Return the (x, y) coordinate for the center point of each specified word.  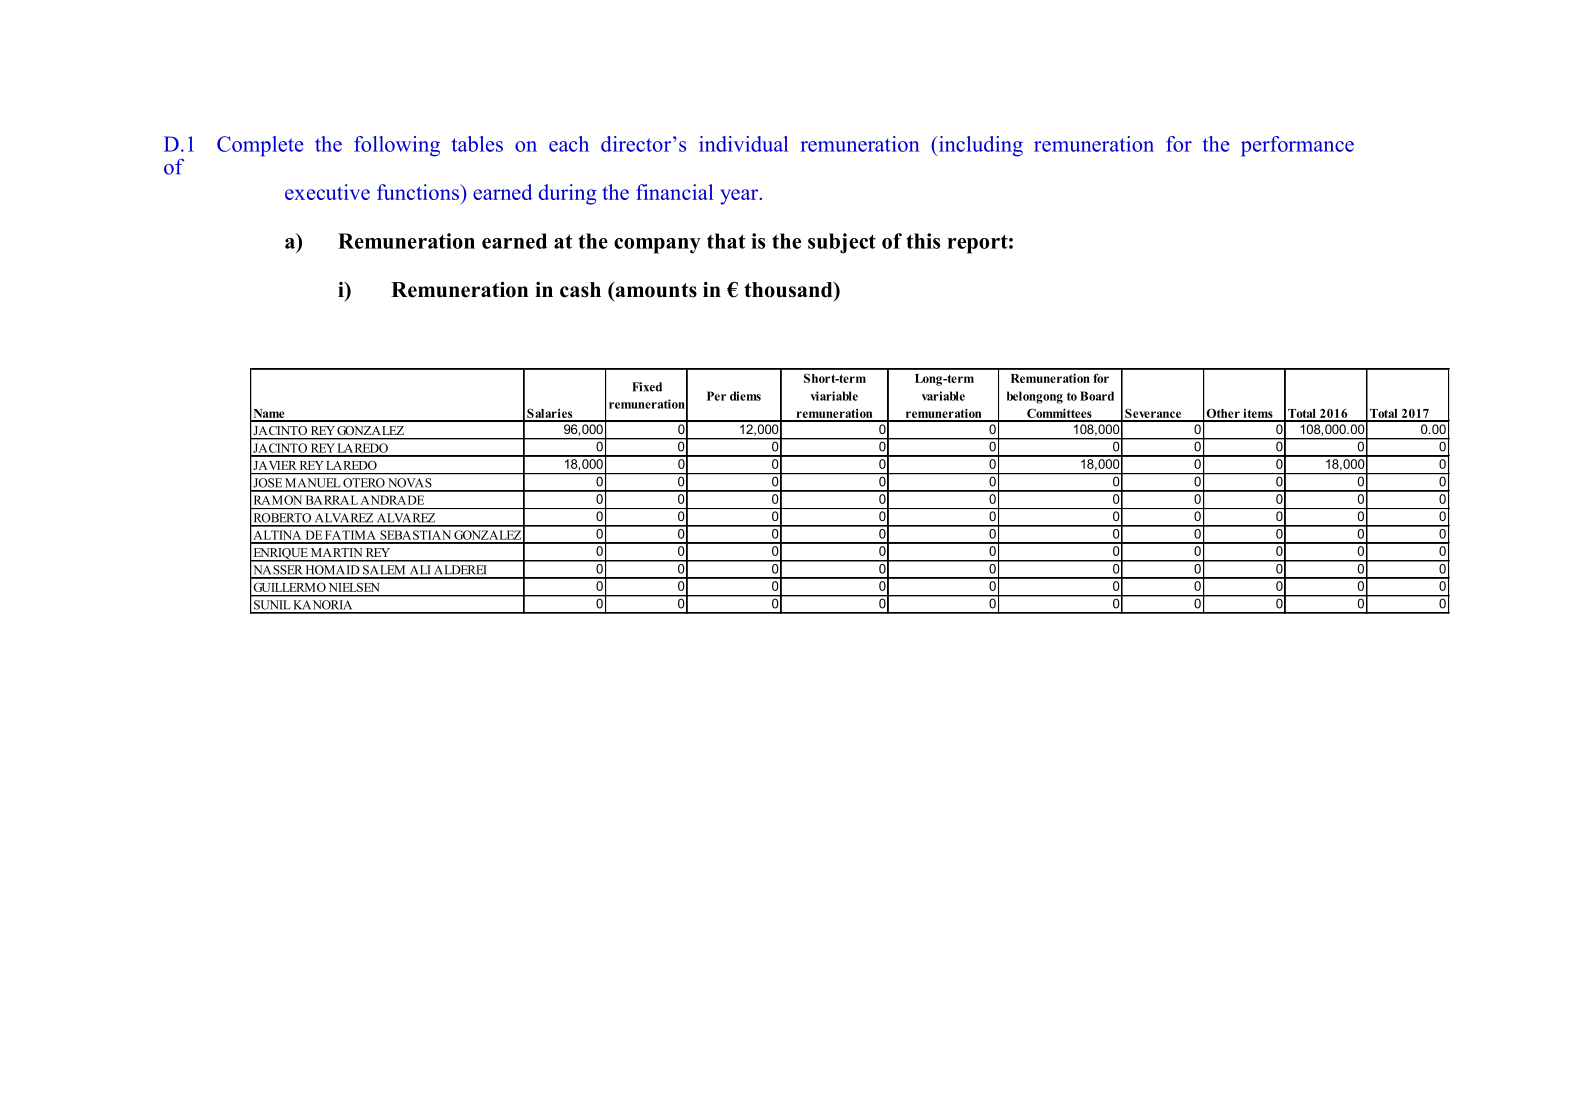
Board (1097, 396)
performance (1297, 146)
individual (743, 144)
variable (943, 396)
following (397, 146)
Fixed (647, 387)
